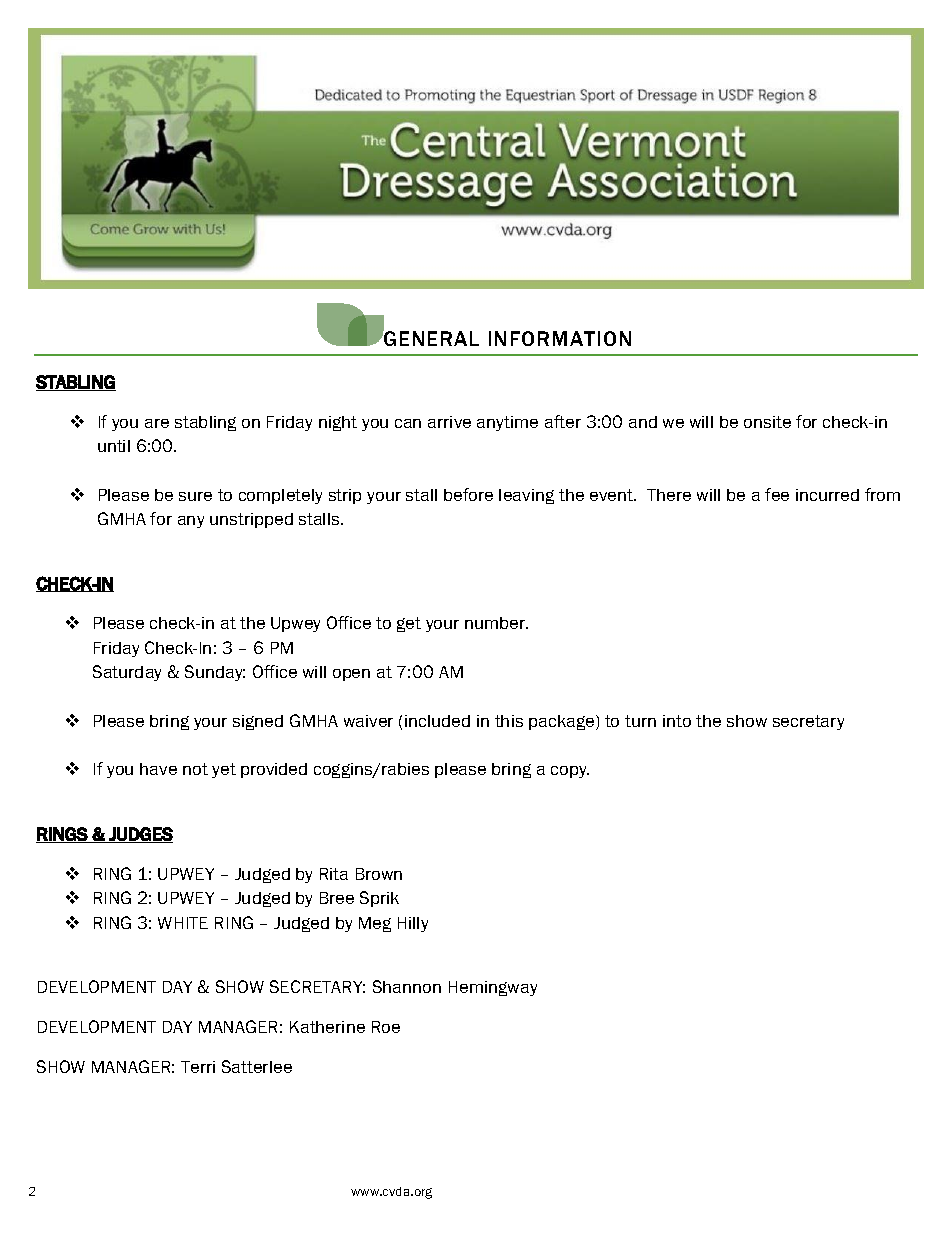 The width and height of the page is (952, 1233). What do you see at coordinates (526, 496) in the page?
I see `leaving` at bounding box center [526, 496].
